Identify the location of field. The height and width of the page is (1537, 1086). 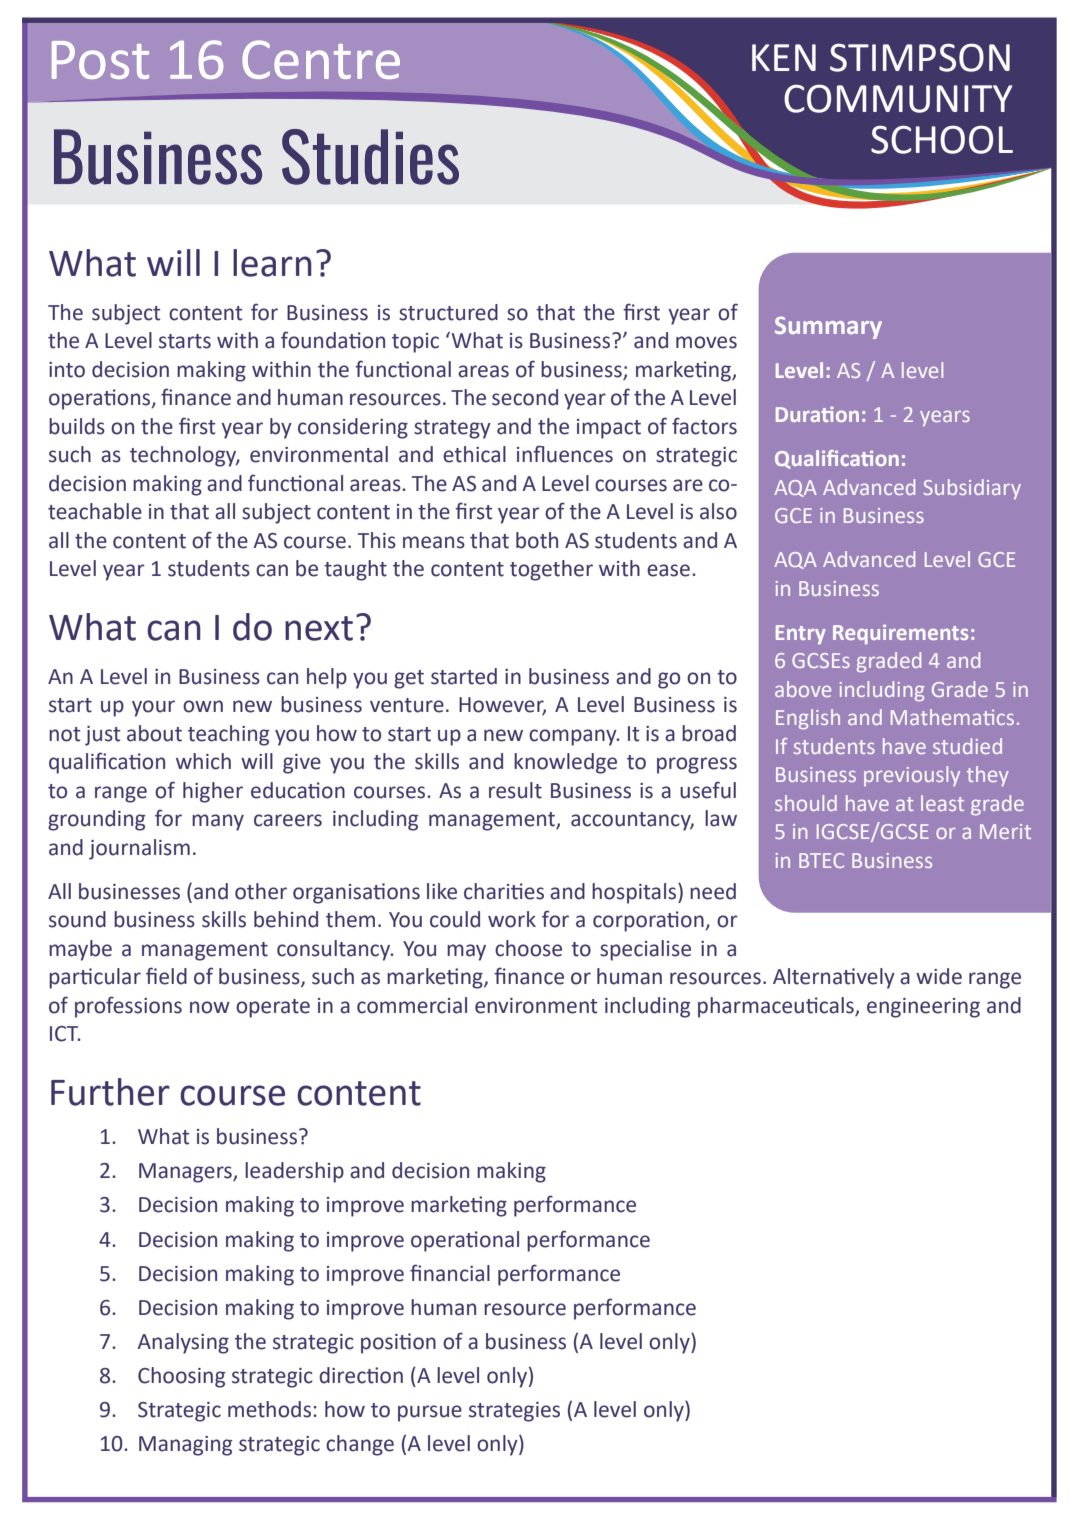
(166, 976).
